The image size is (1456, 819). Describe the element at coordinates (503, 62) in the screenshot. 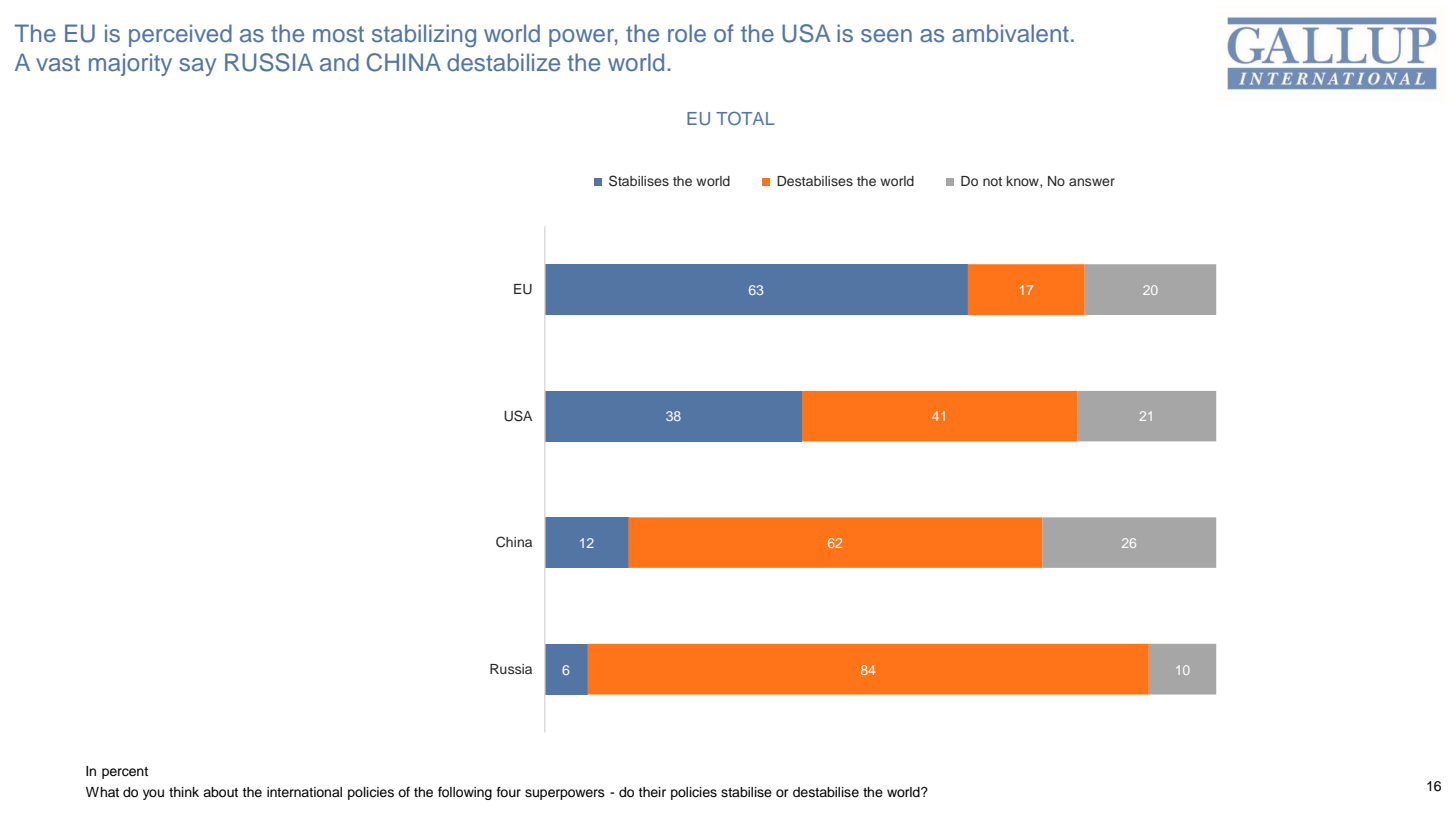

I see `destabilize` at that location.
